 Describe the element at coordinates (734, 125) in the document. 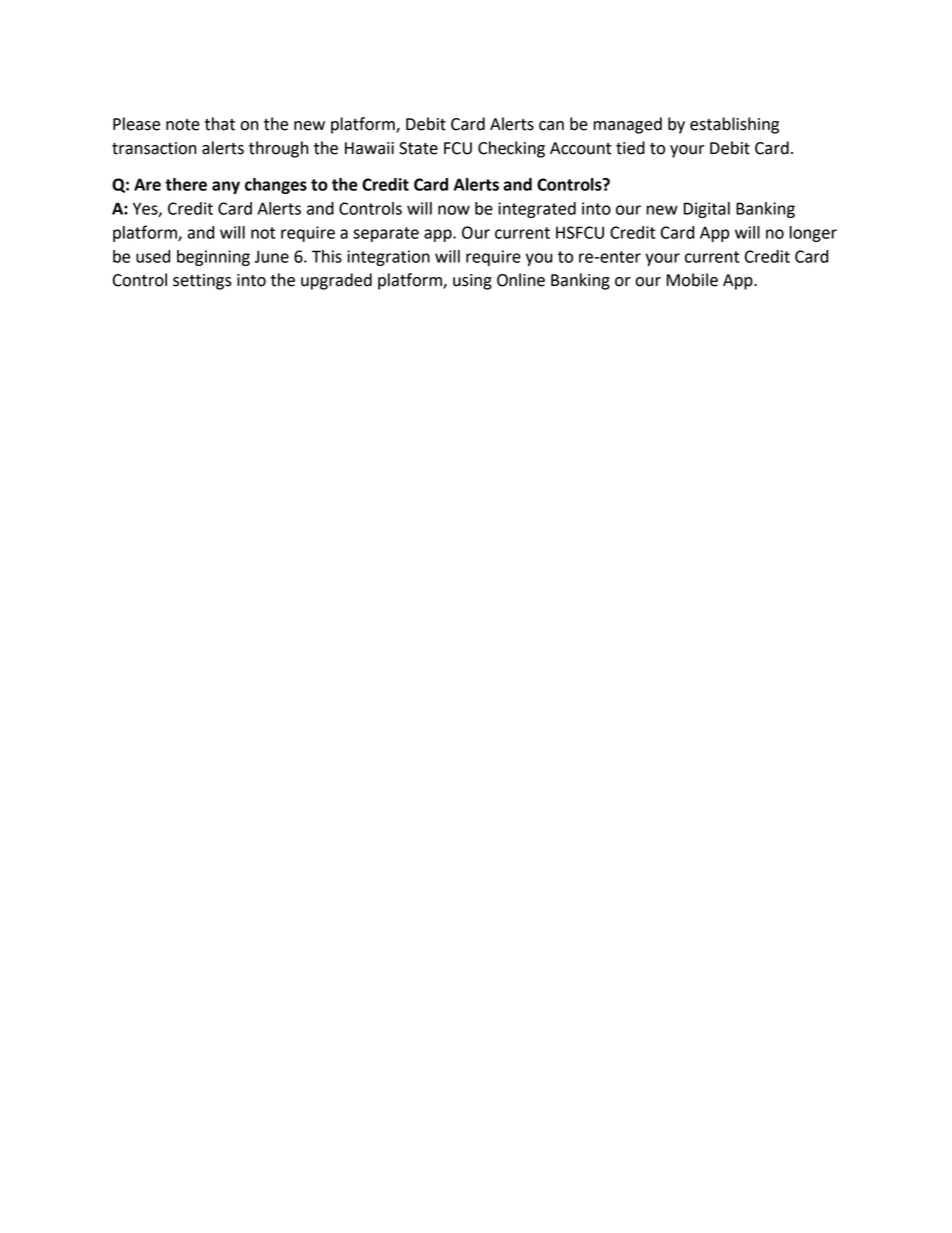

I see `establishing` at that location.
